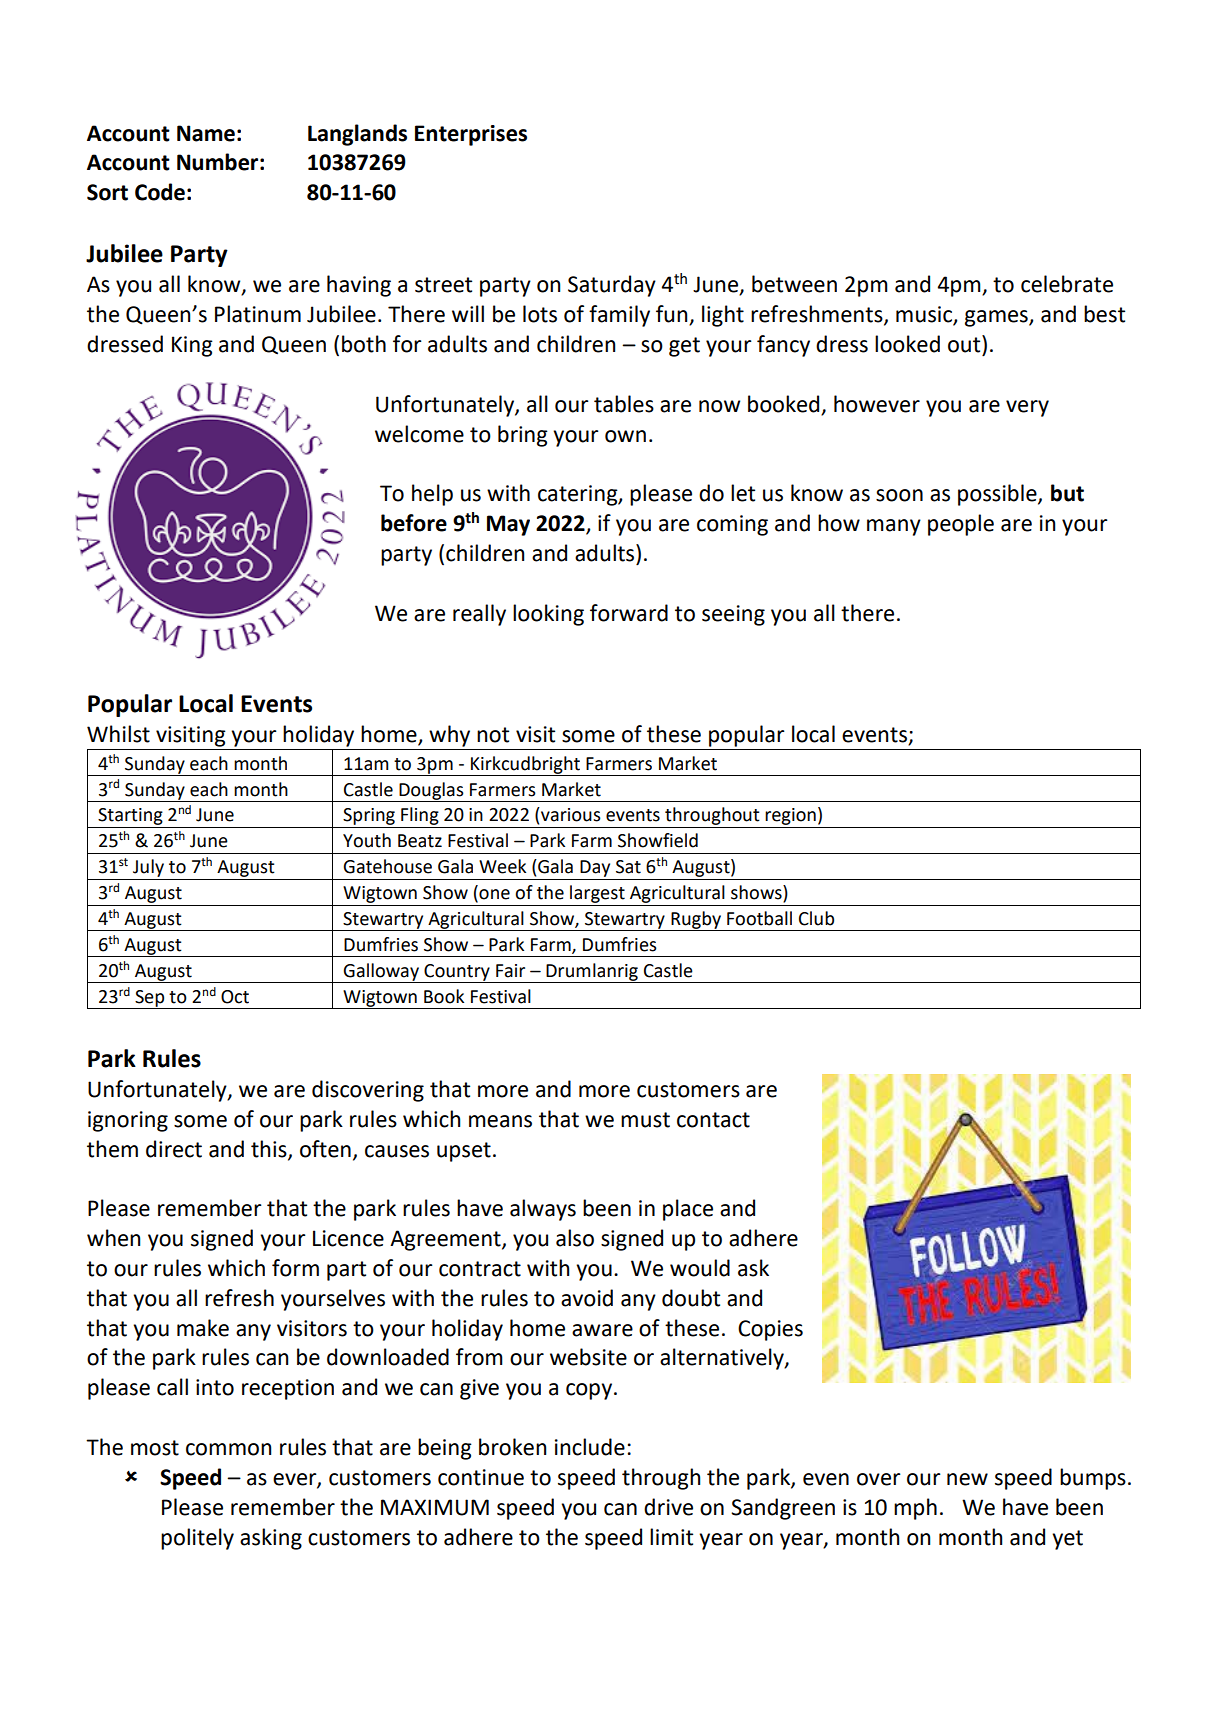 The height and width of the screenshot is (1715, 1213). What do you see at coordinates (197, 1539) in the screenshot?
I see `politely` at bounding box center [197, 1539].
